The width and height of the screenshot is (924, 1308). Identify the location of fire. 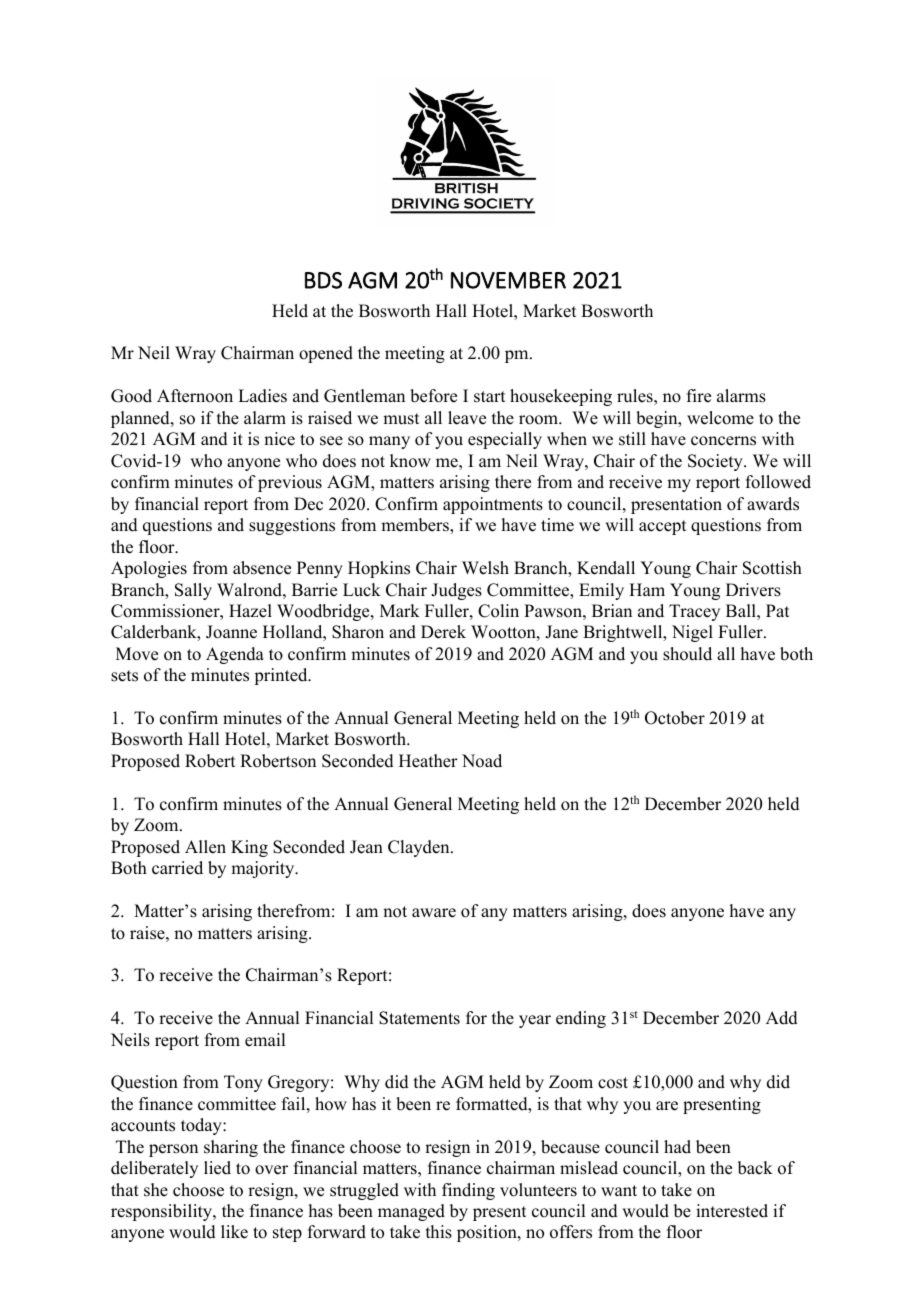
(699, 396).
